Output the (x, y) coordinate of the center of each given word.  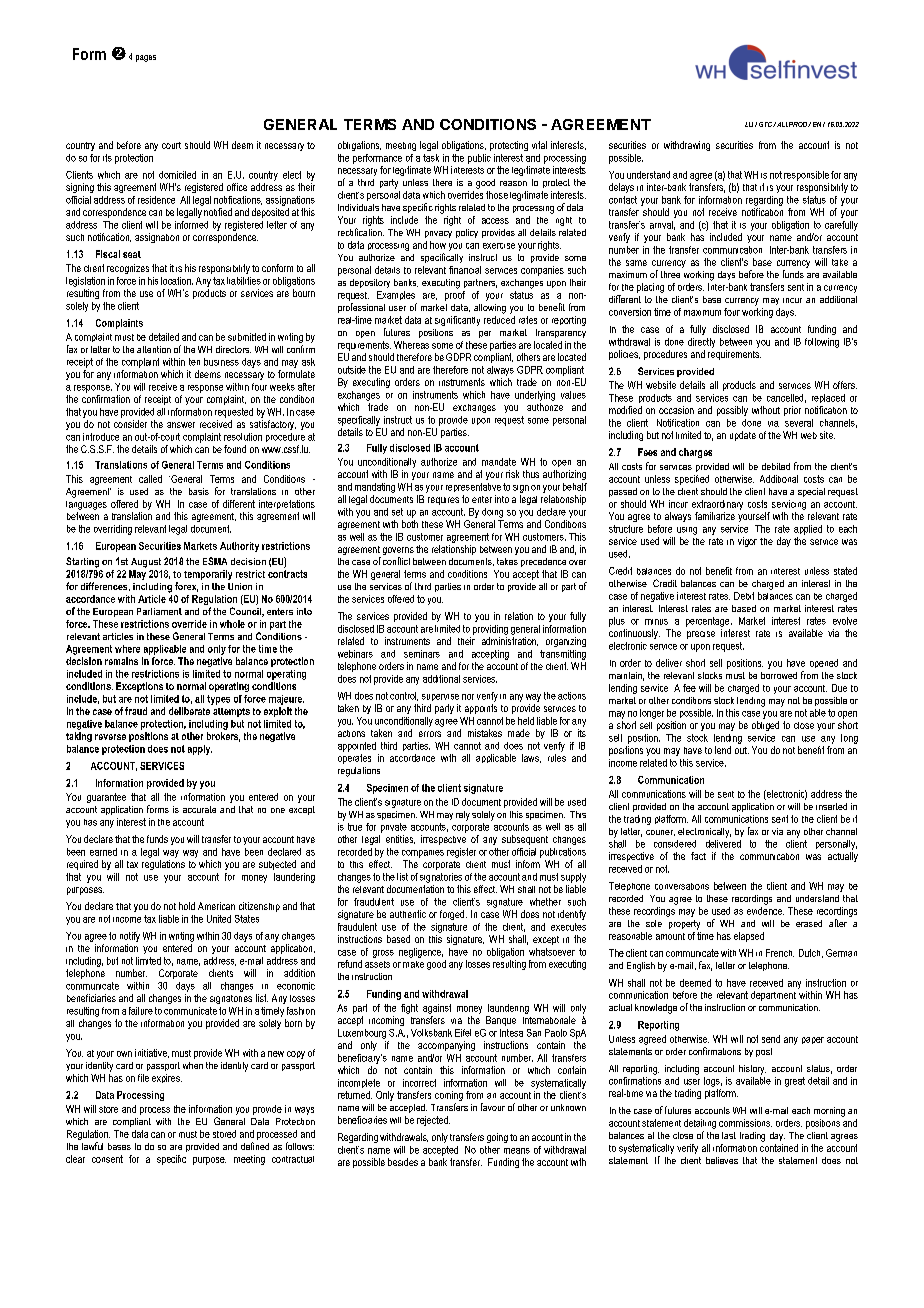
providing (490, 630)
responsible (806, 176)
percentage (709, 622)
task (431, 158)
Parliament (159, 611)
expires (167, 1078)
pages (146, 58)
